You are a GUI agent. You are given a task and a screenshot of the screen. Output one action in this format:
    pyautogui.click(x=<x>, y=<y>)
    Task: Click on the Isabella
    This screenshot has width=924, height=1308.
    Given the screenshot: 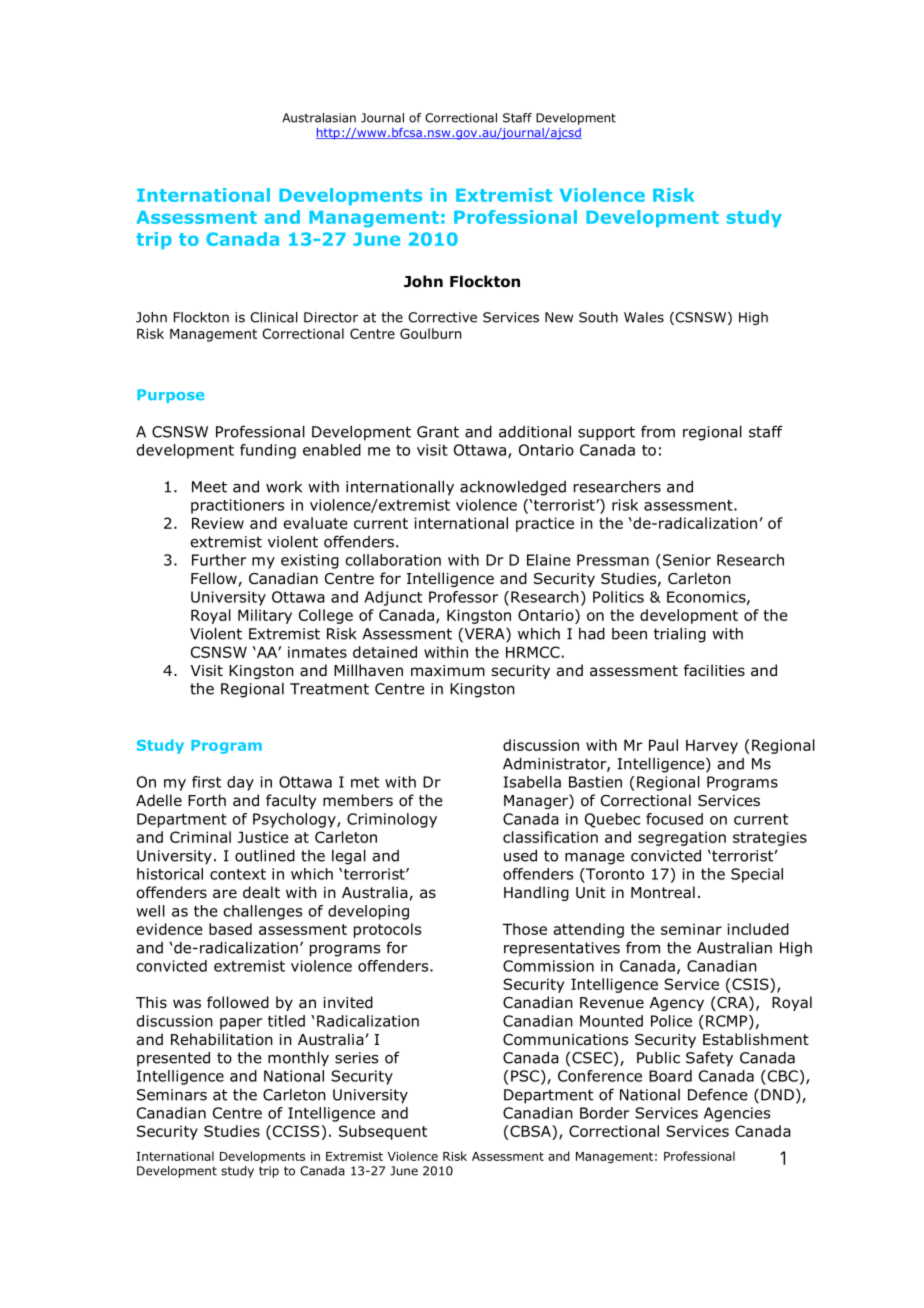 What is the action you would take?
    pyautogui.click(x=532, y=782)
